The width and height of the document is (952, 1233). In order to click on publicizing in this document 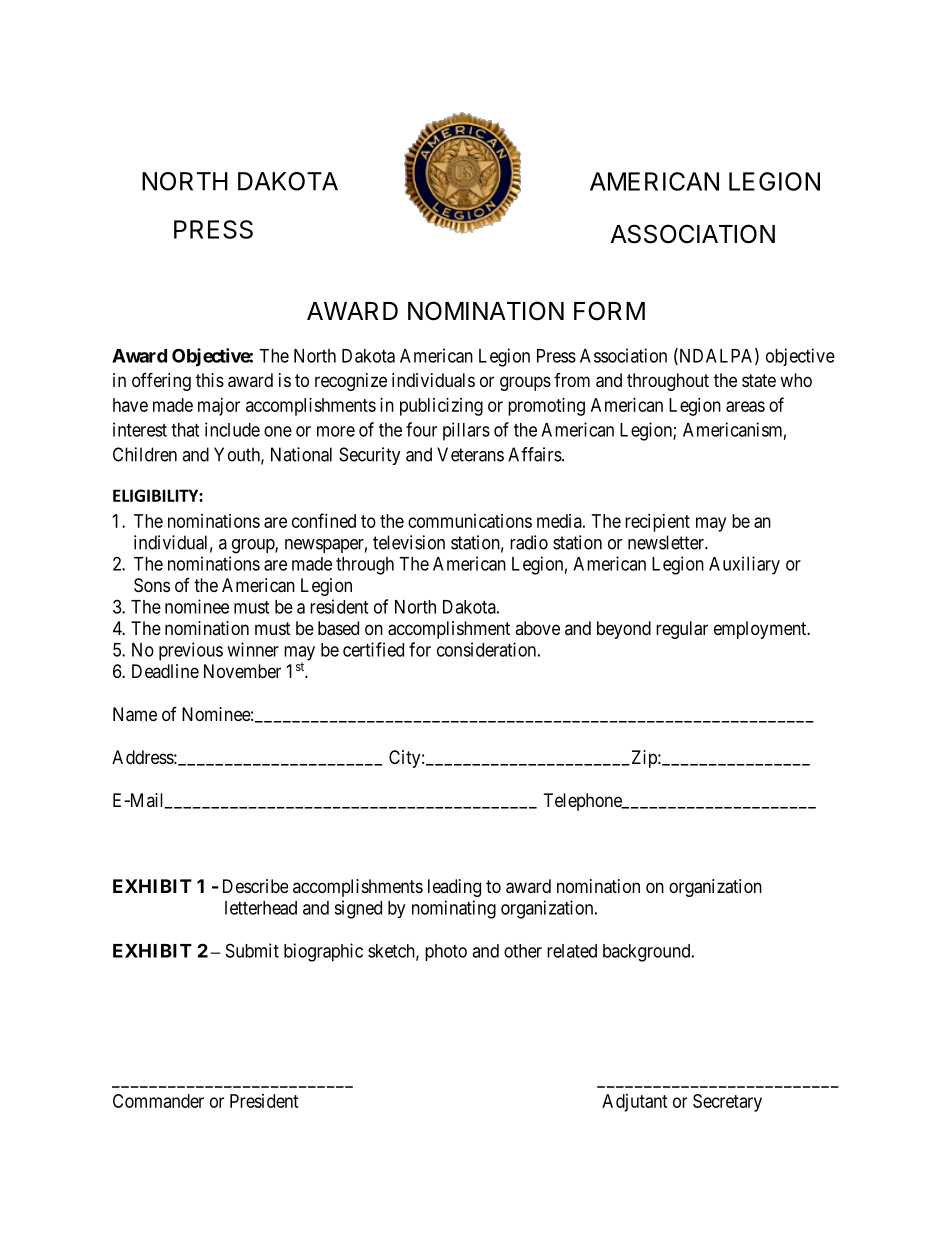, I will do `click(441, 407)`.
